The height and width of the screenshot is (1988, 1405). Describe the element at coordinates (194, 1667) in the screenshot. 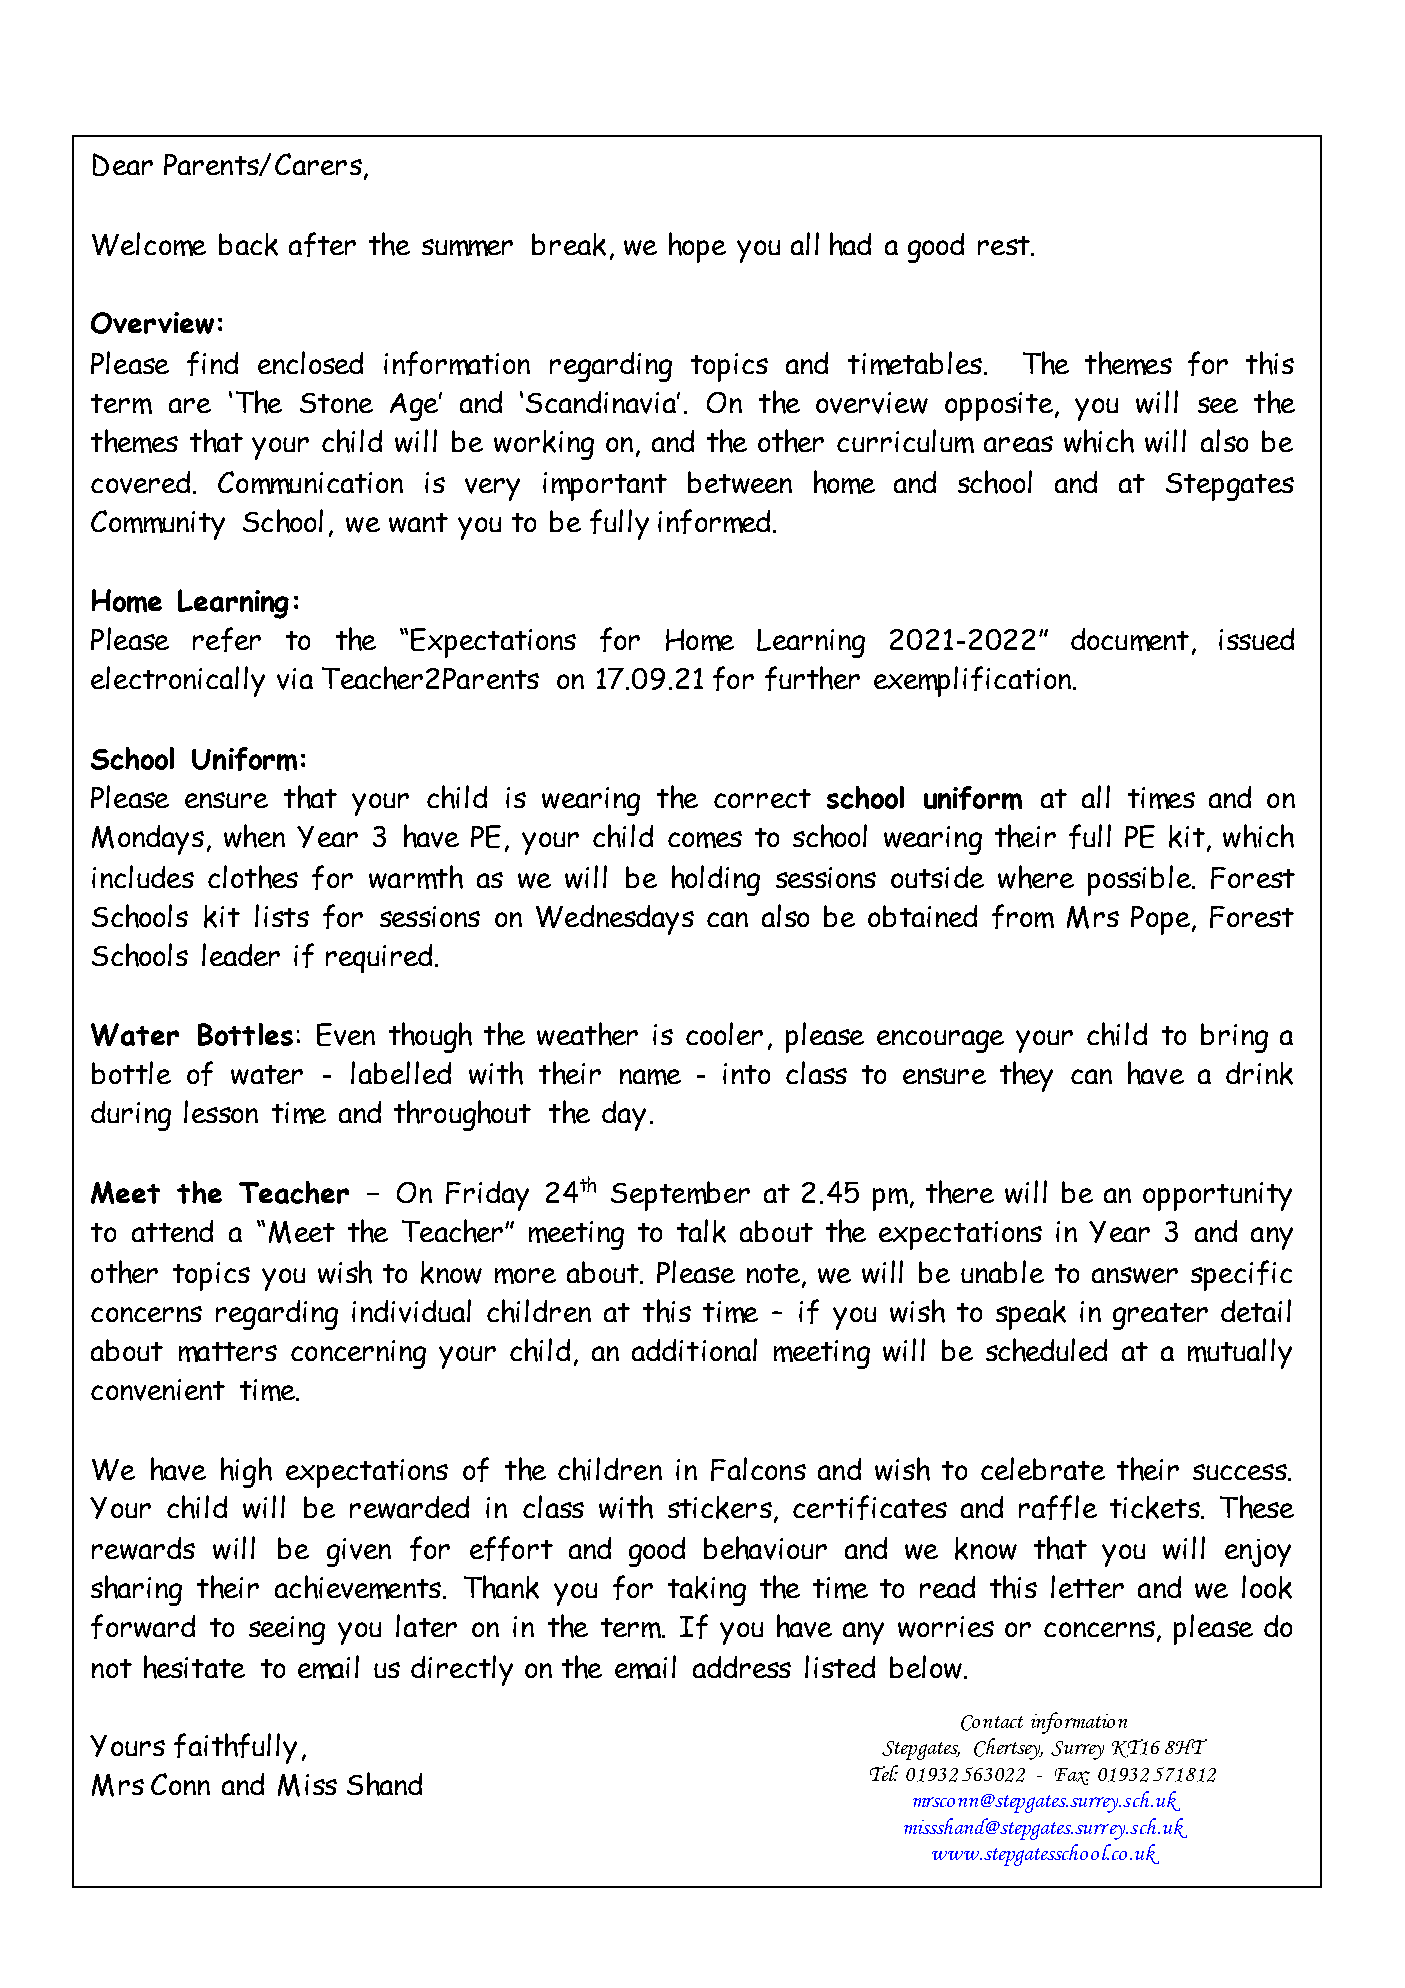

I see `hesitate` at that location.
